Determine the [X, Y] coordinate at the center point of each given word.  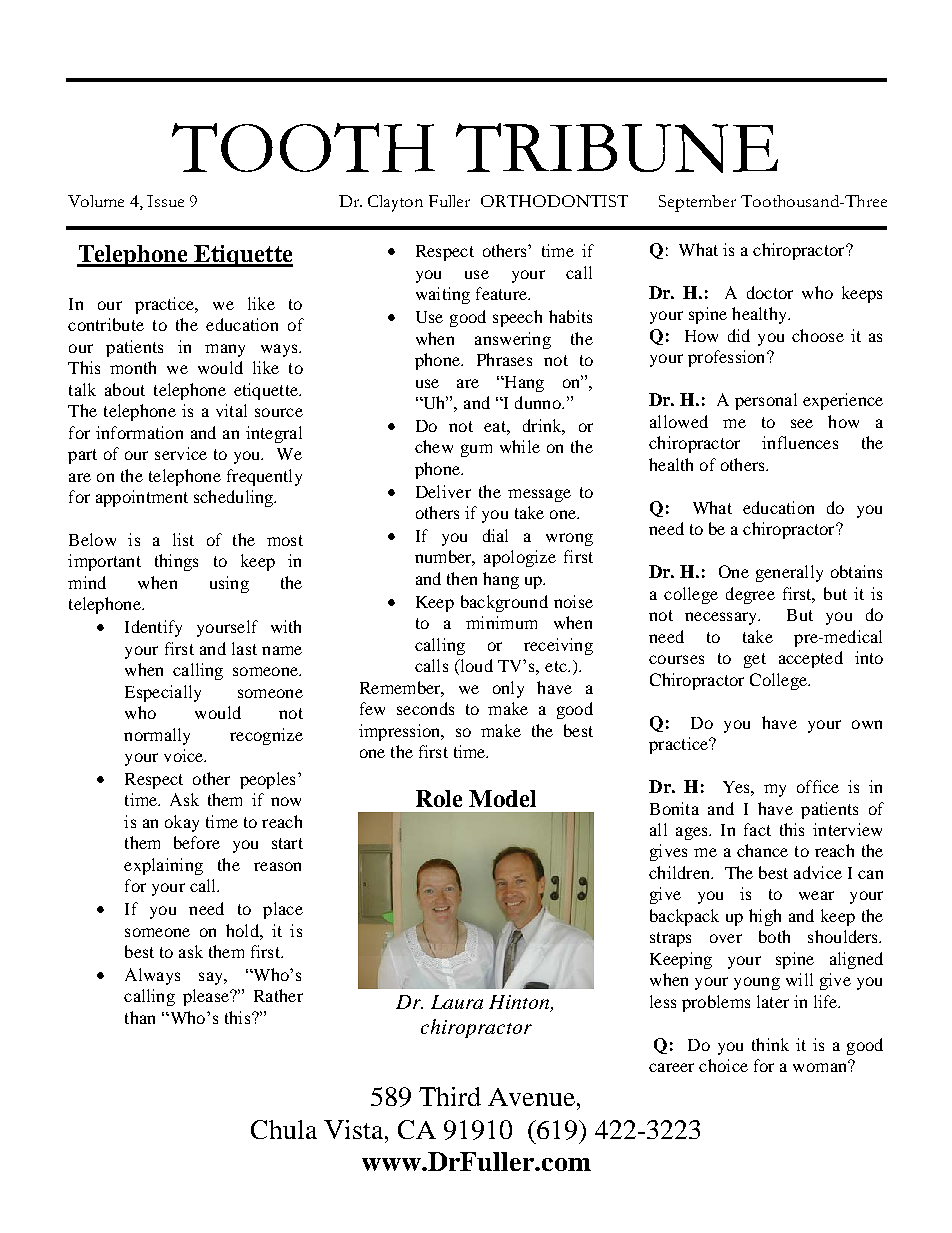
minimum [501, 622]
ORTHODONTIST [554, 201]
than [140, 1017]
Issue [165, 201]
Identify [153, 628]
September [697, 203]
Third [450, 1096]
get [755, 660]
